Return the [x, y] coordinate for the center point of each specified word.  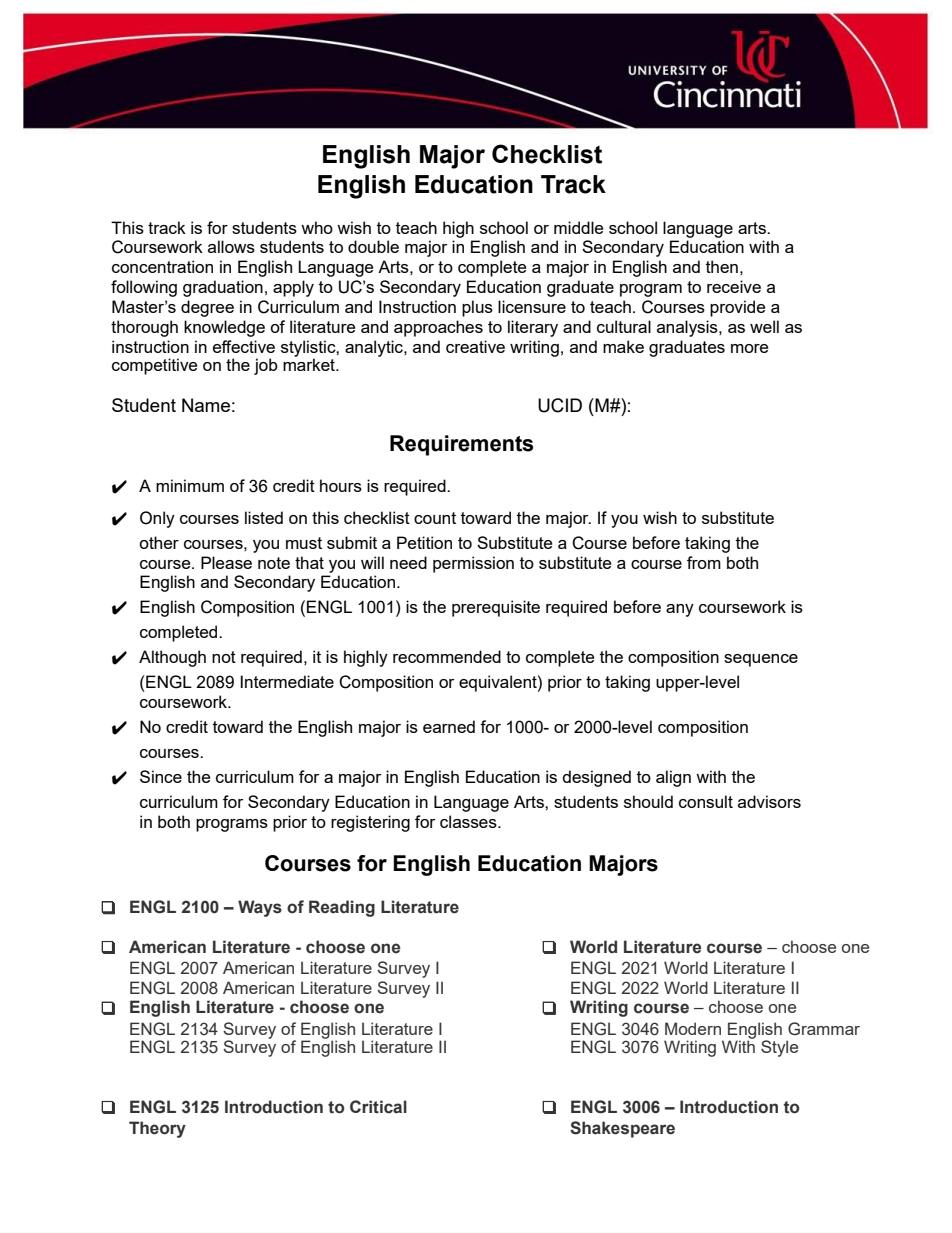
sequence [761, 660]
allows [231, 246]
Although [172, 658]
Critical [378, 1107]
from [704, 562]
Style [779, 1048]
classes [469, 821]
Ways [260, 908]
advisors [769, 801]
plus [477, 308]
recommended [447, 656]
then [722, 266]
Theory [157, 1129]
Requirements [461, 445]
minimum [190, 485]
